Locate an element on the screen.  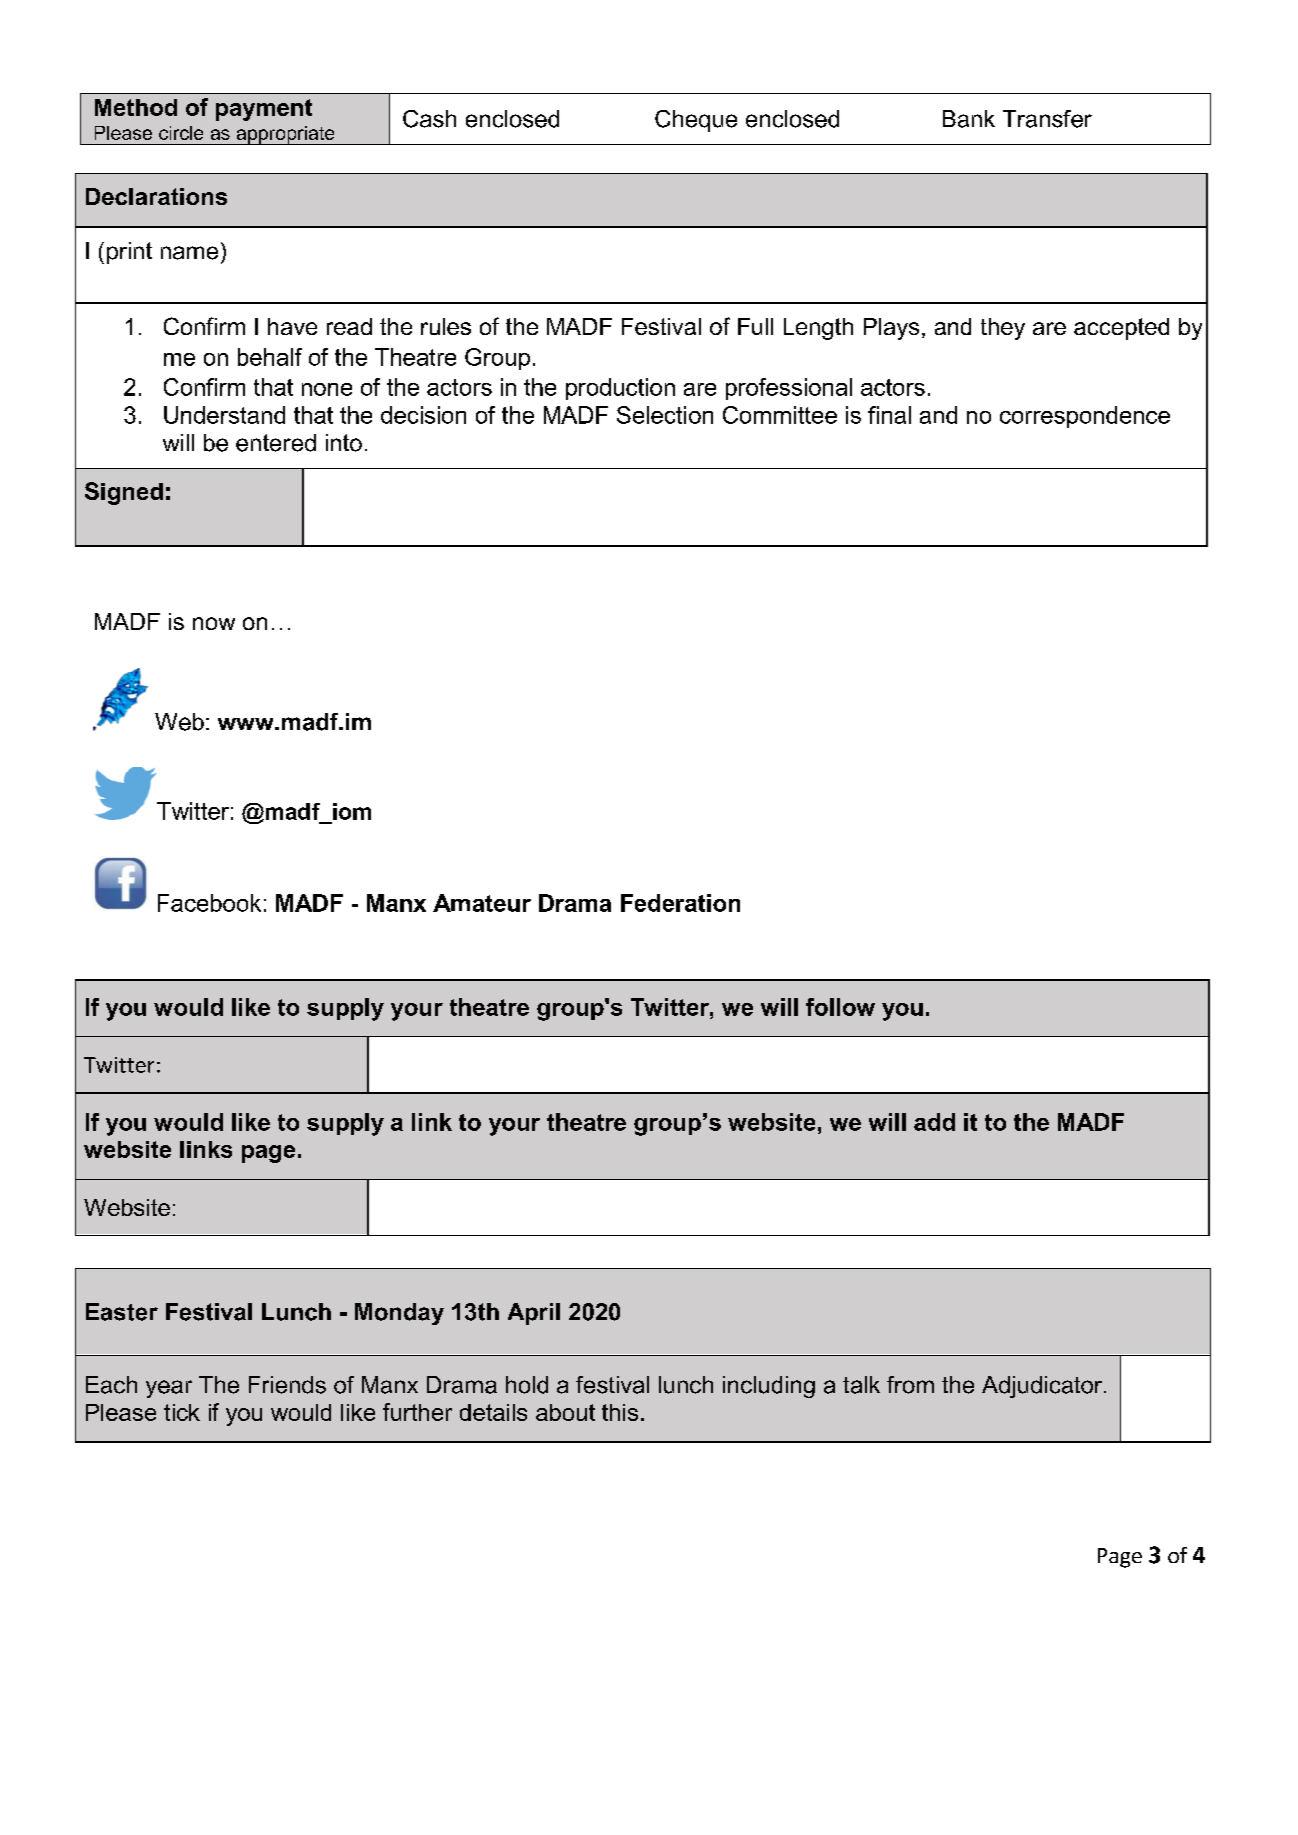
name is located at coordinates (189, 253).
